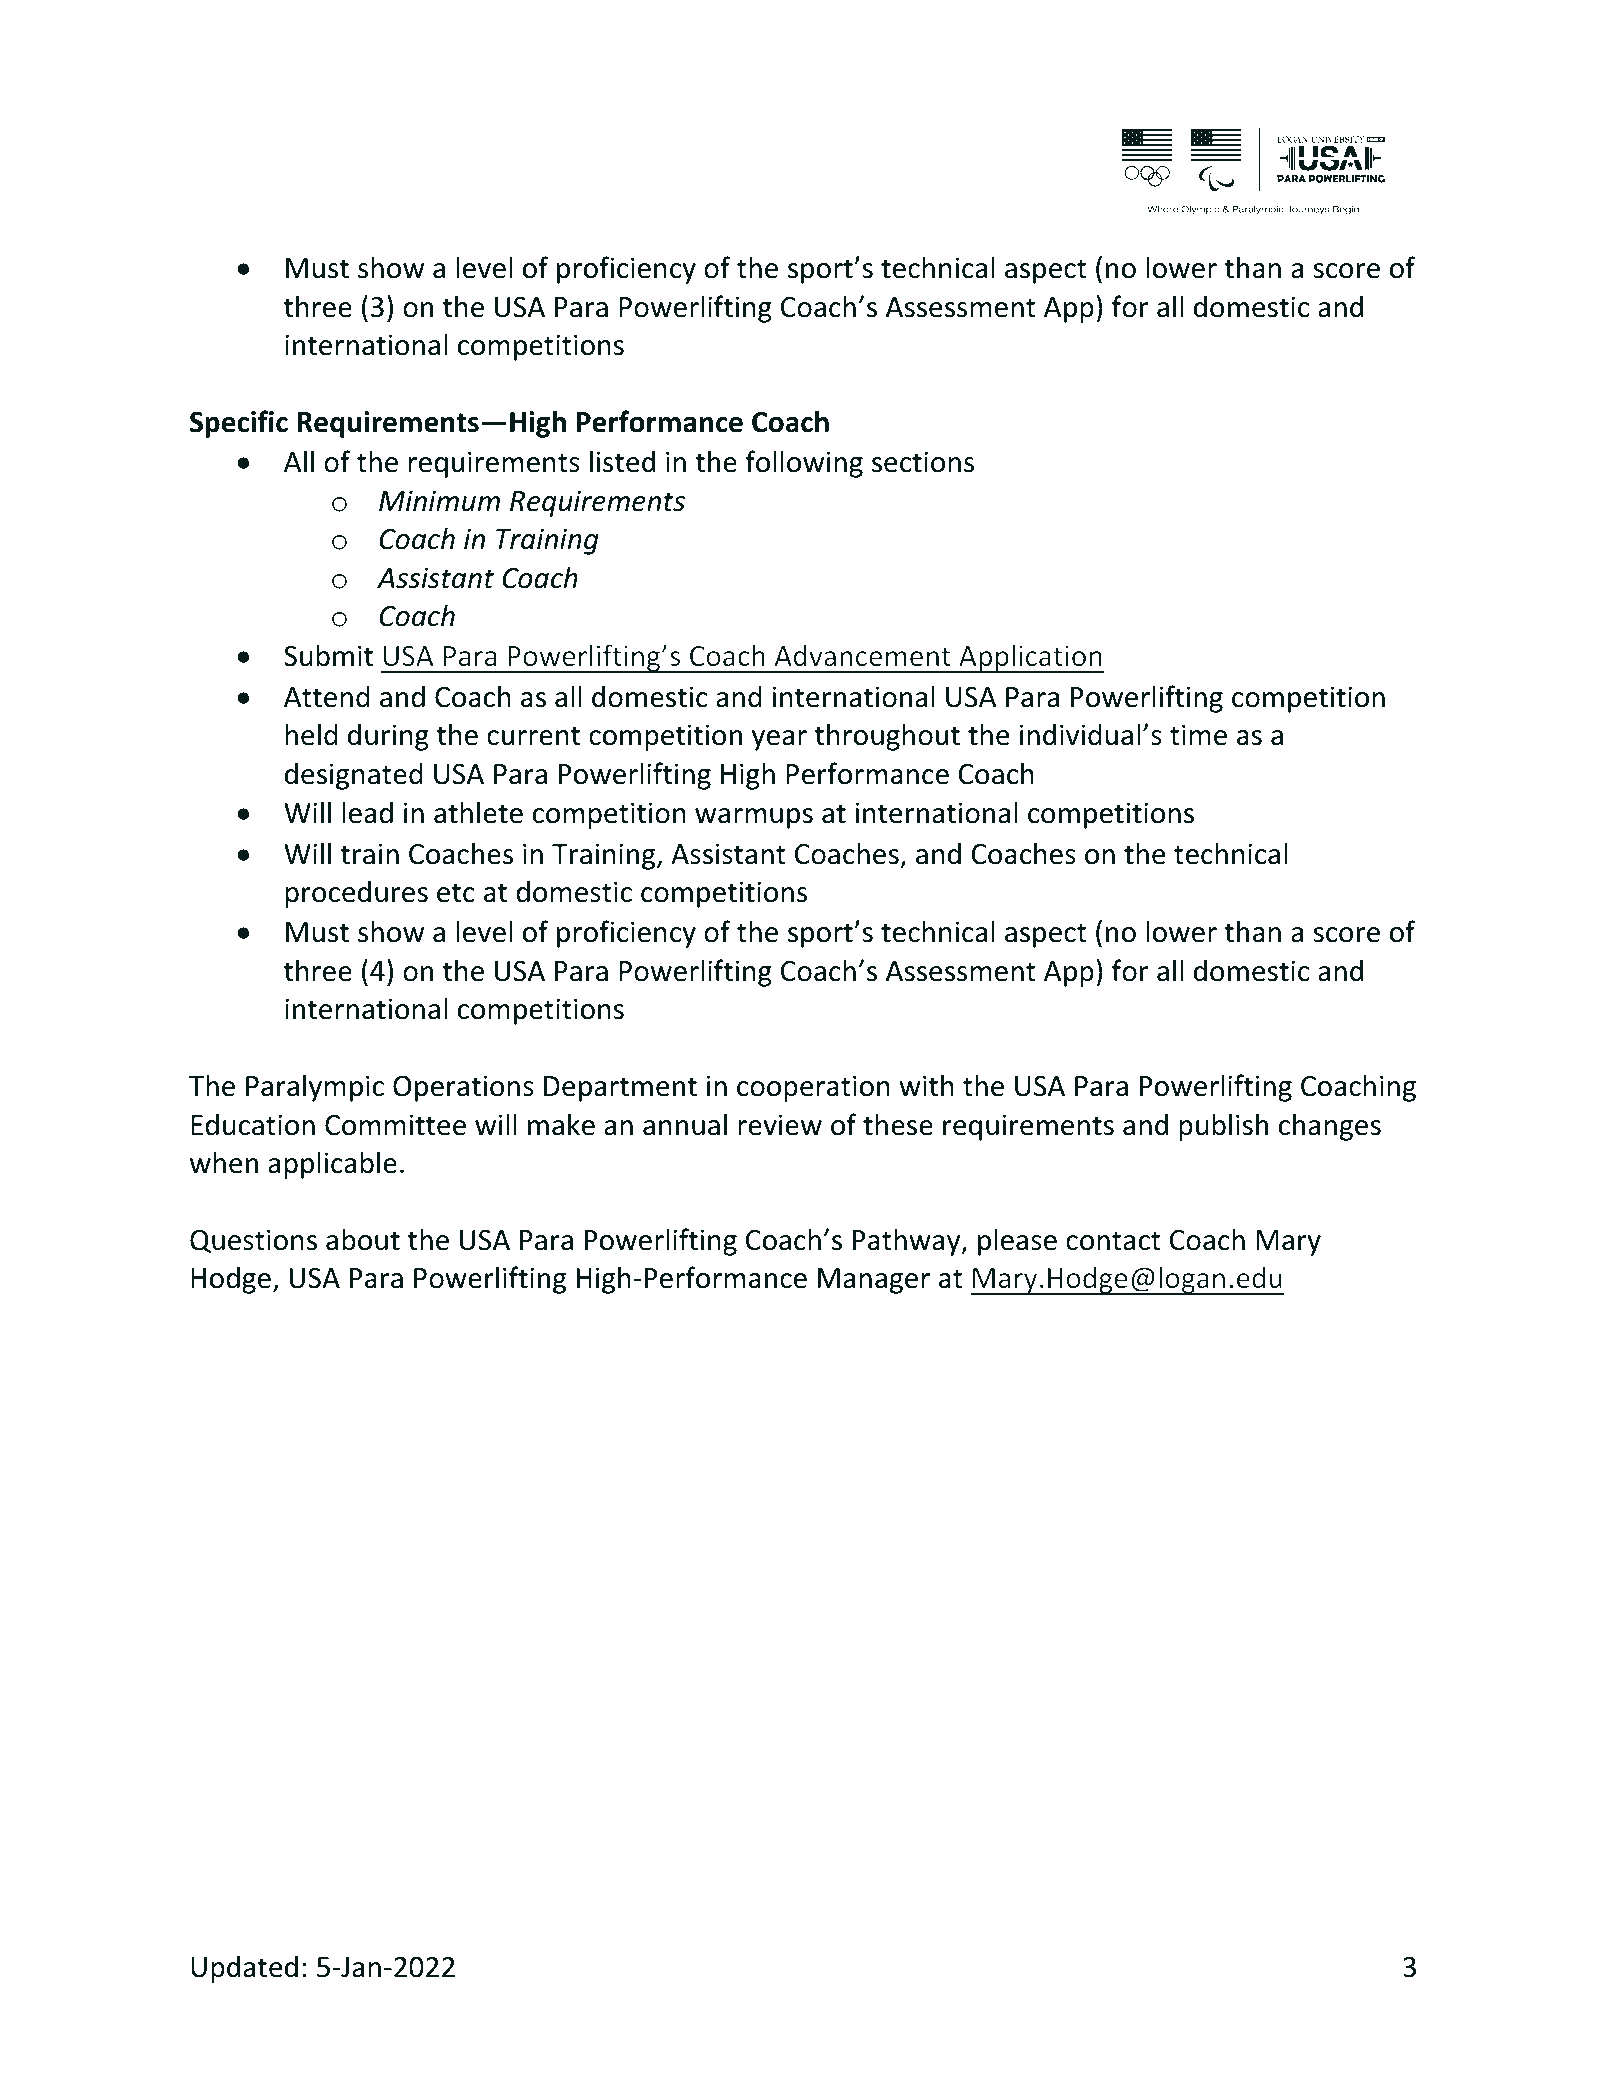 The width and height of the document is (1607, 2080). Describe the element at coordinates (439, 501) in the document. I see `Minimum` at that location.
